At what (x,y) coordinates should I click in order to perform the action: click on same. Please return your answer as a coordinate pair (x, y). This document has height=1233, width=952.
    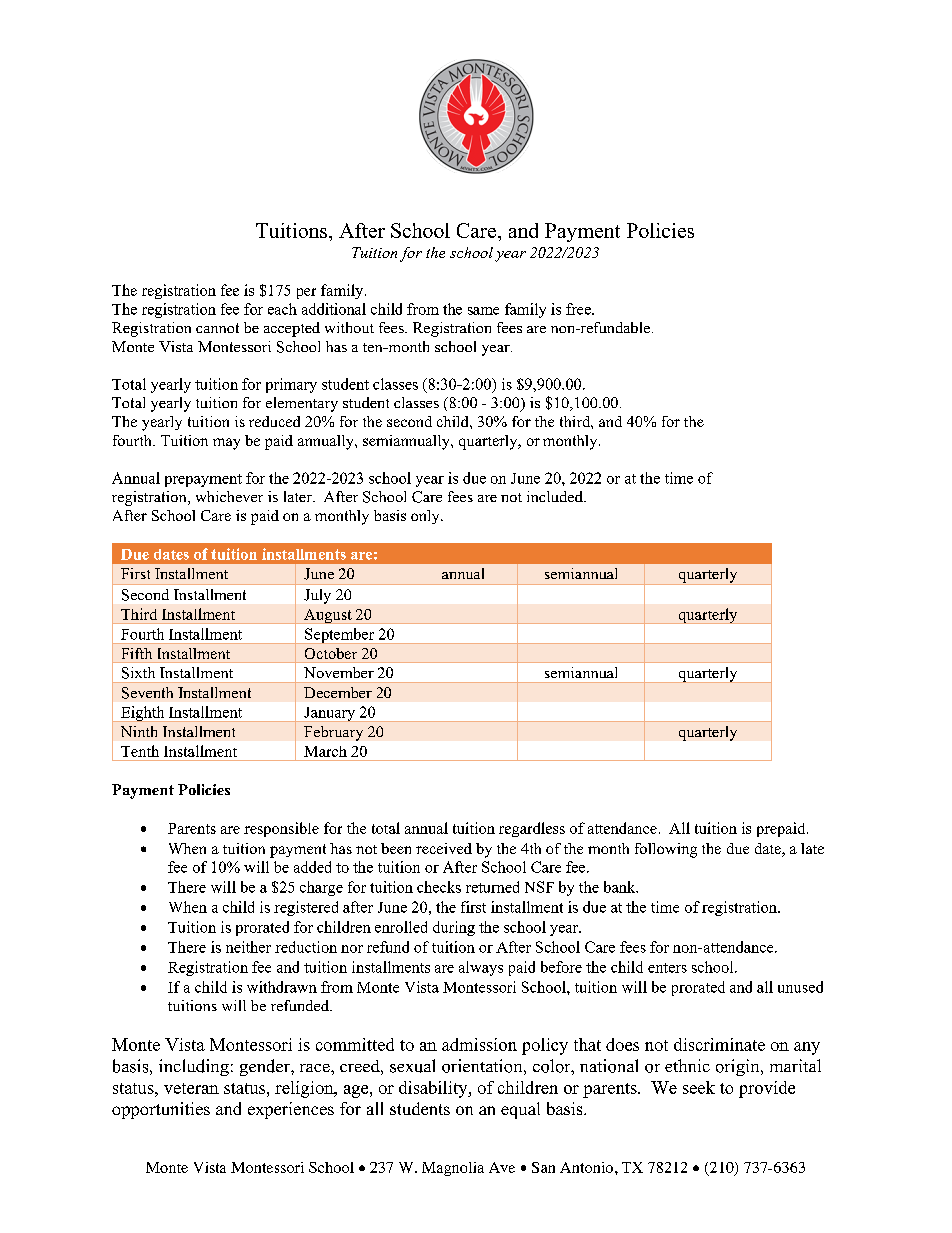
    Looking at the image, I should click on (483, 311).
